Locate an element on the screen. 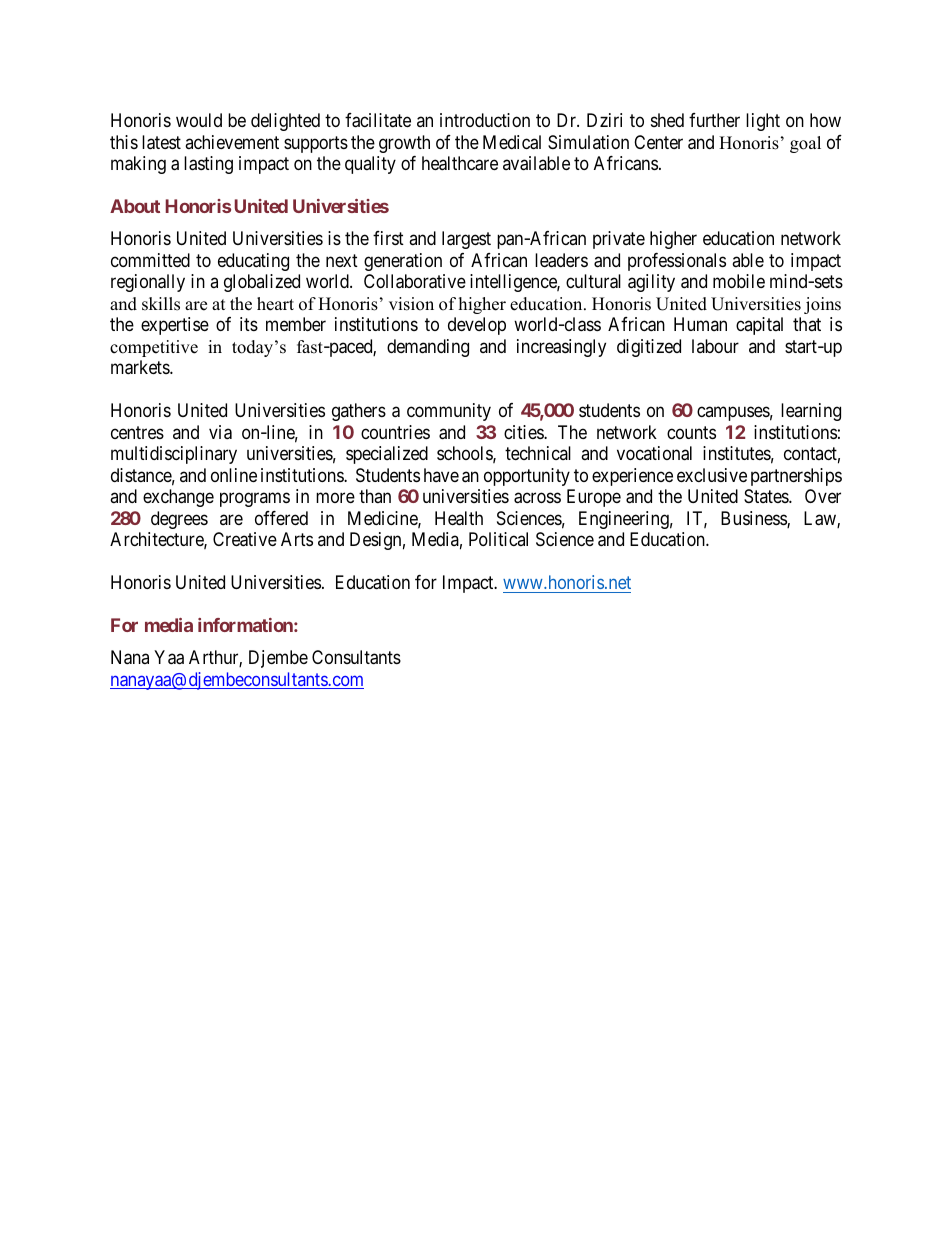 The height and width of the screenshot is (1233, 952). further is located at coordinates (714, 120).
